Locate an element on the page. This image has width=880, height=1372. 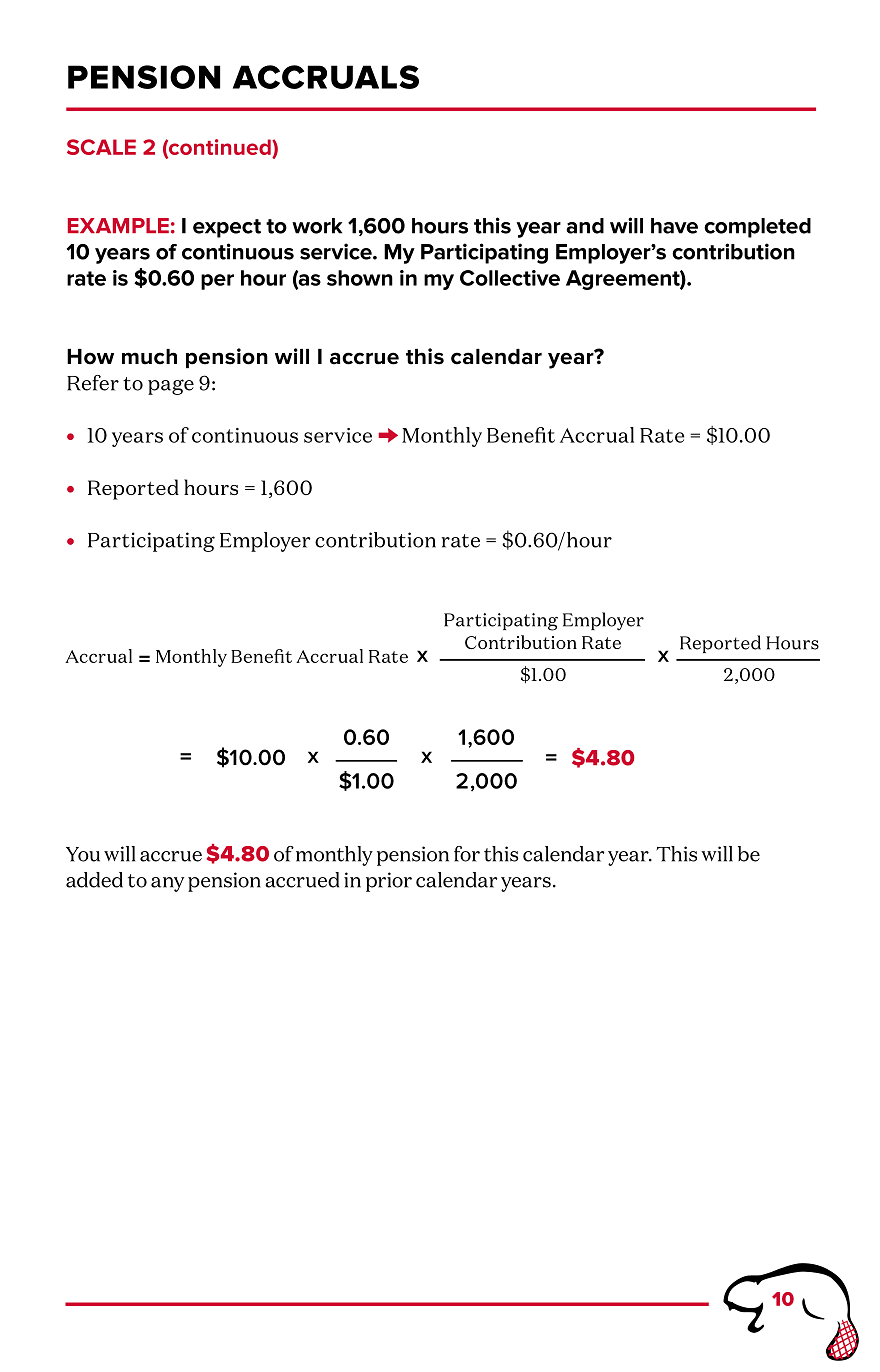
Collective is located at coordinates (510, 278).
